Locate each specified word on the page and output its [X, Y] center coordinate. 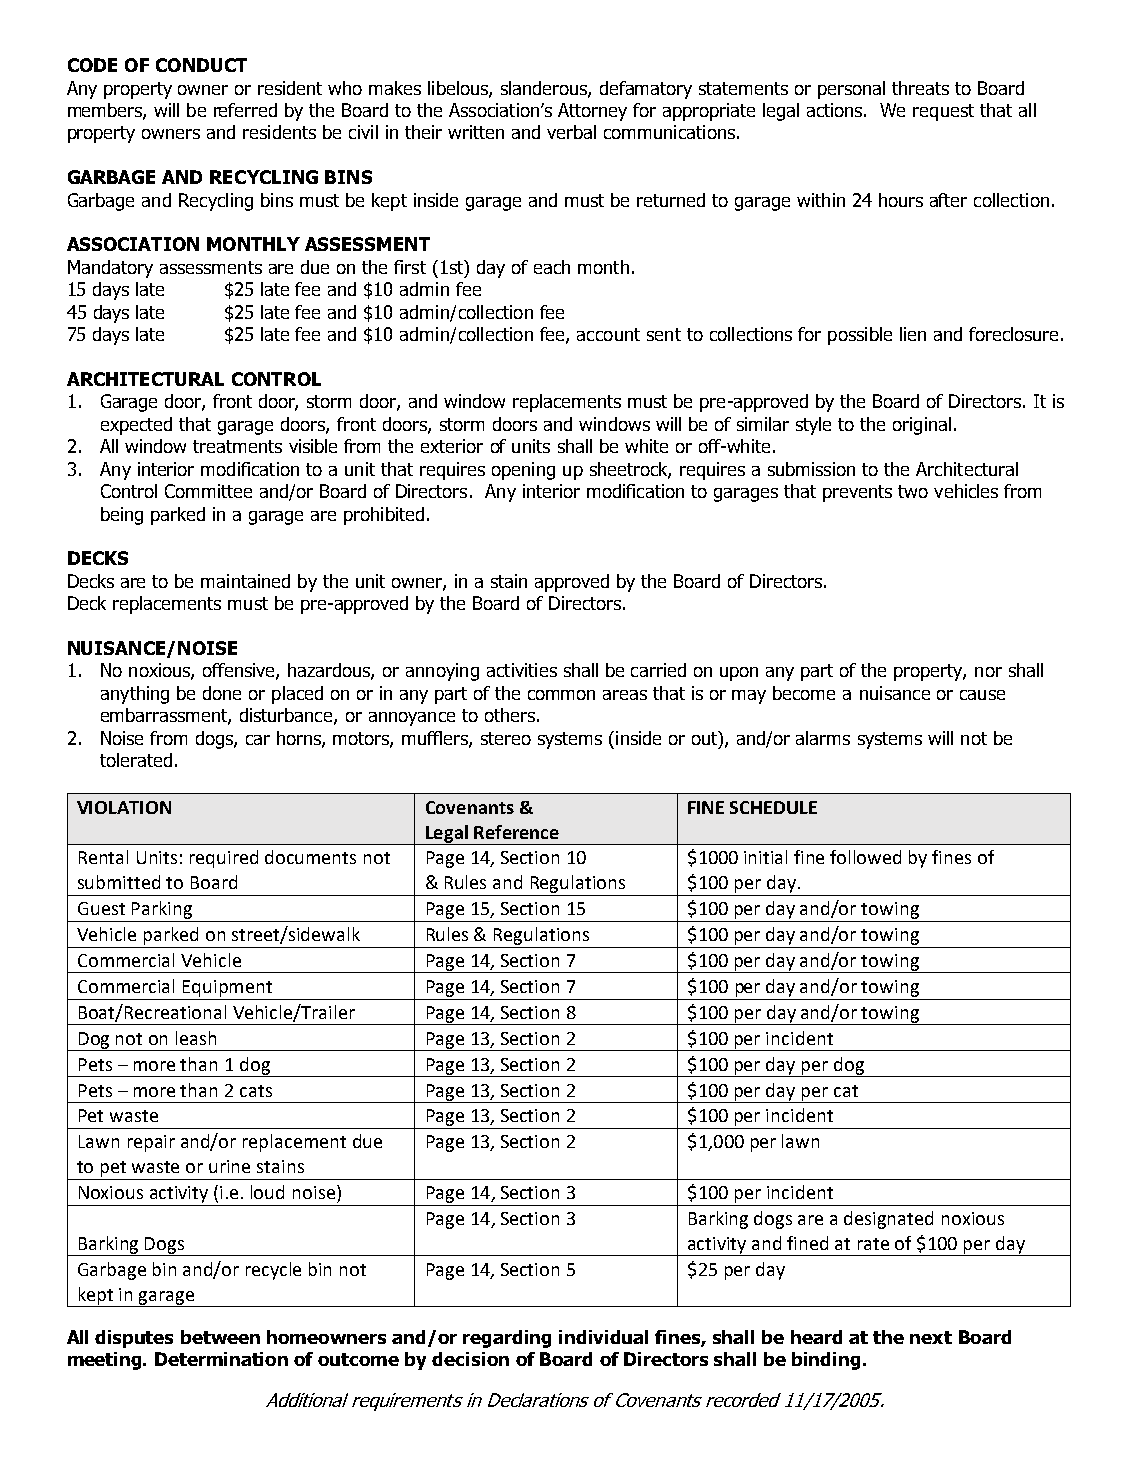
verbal [571, 132]
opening [523, 471]
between [220, 1337]
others [510, 715]
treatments [237, 446]
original [922, 426]
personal [851, 90]
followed [865, 857]
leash [196, 1038]
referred [245, 110]
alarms [823, 738]
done [222, 693]
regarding [507, 1339]
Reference [516, 832]
